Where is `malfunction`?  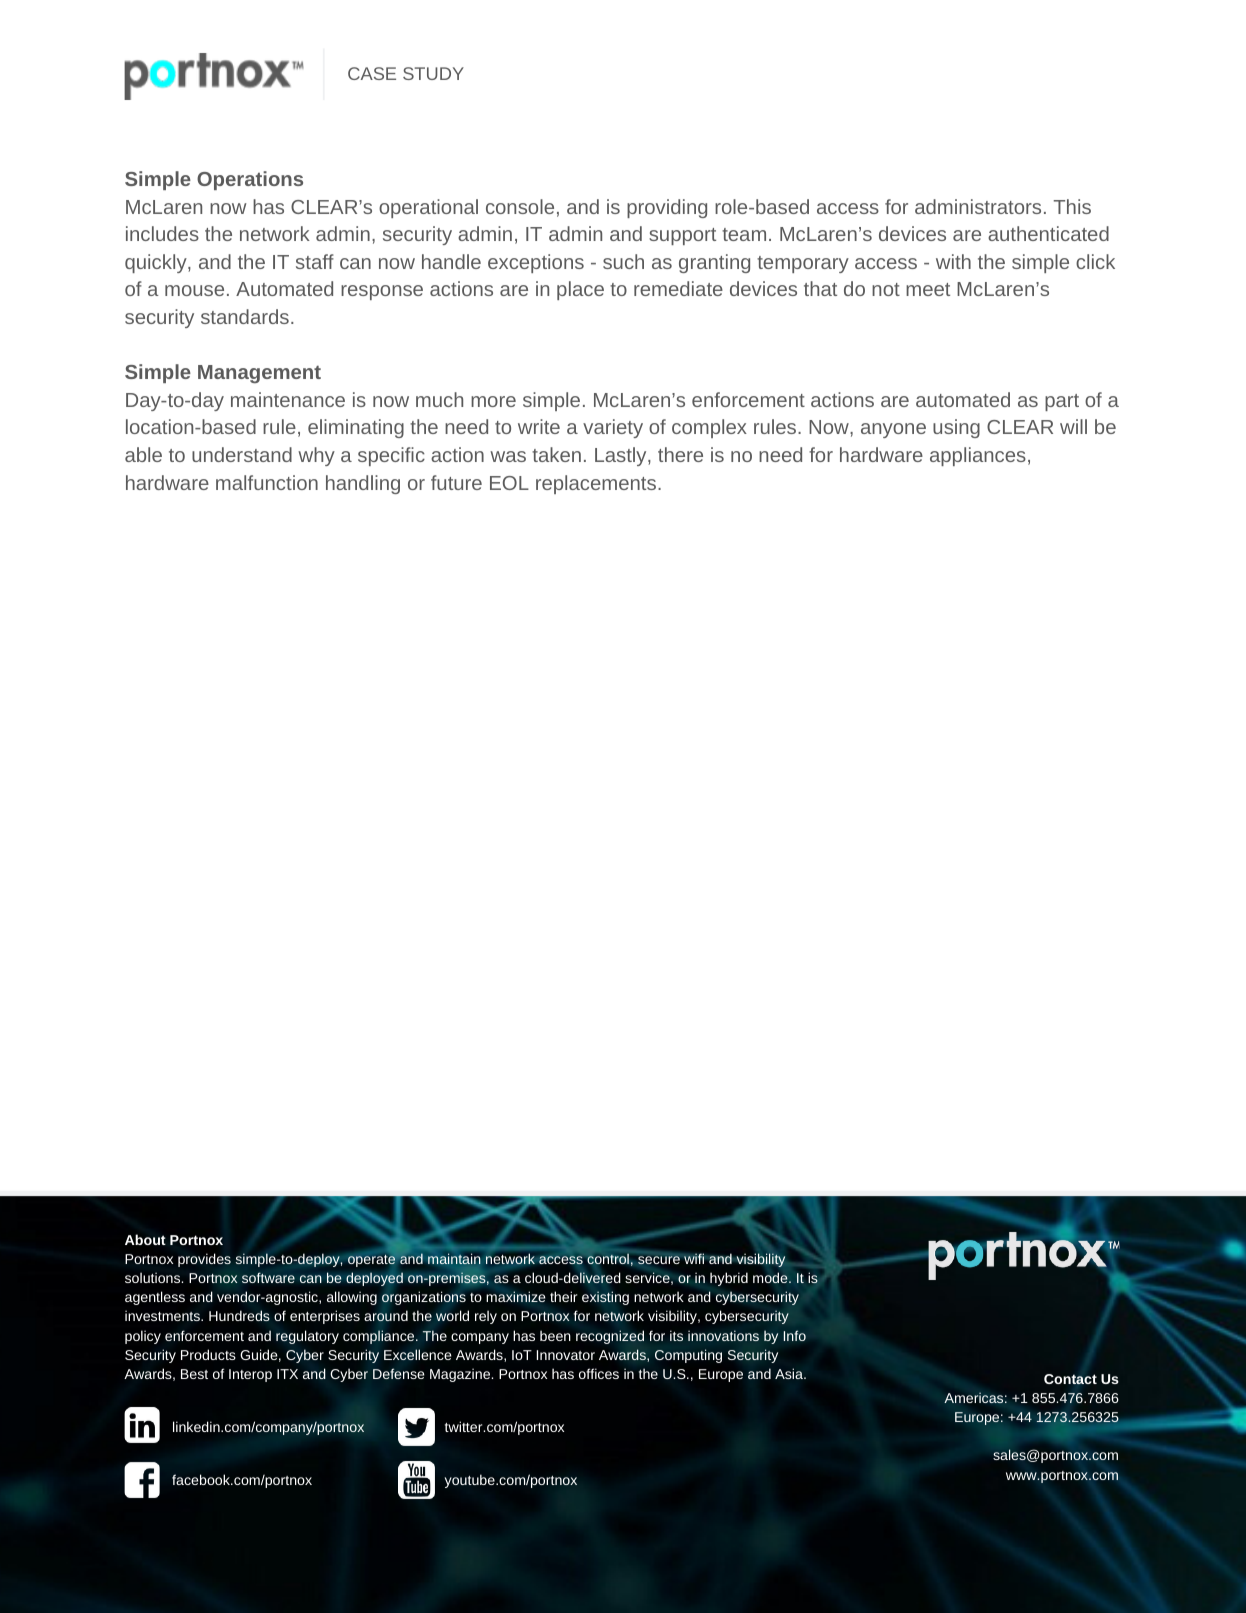 malfunction is located at coordinates (267, 482).
